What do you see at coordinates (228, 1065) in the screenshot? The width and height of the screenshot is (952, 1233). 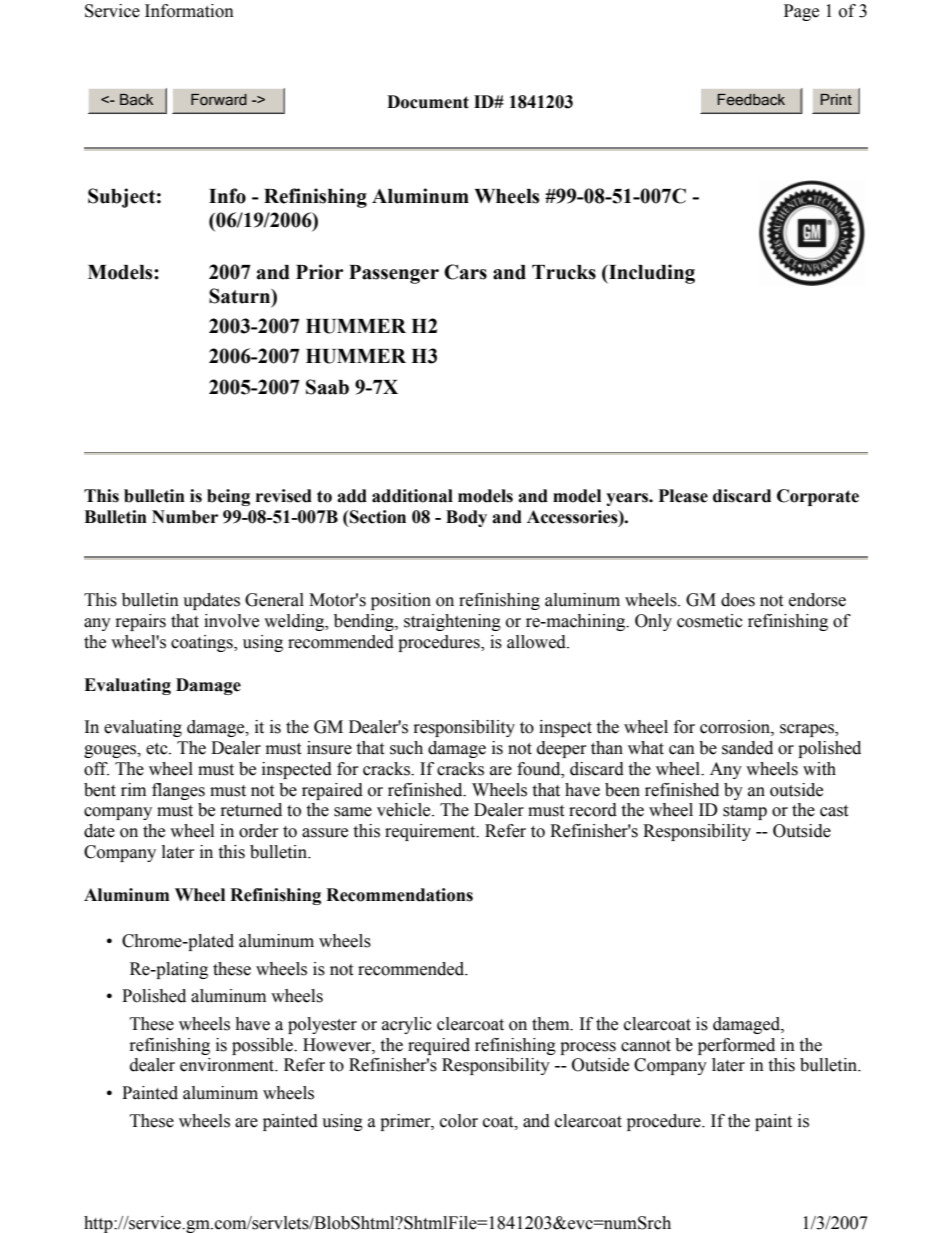 I see `environment` at bounding box center [228, 1065].
